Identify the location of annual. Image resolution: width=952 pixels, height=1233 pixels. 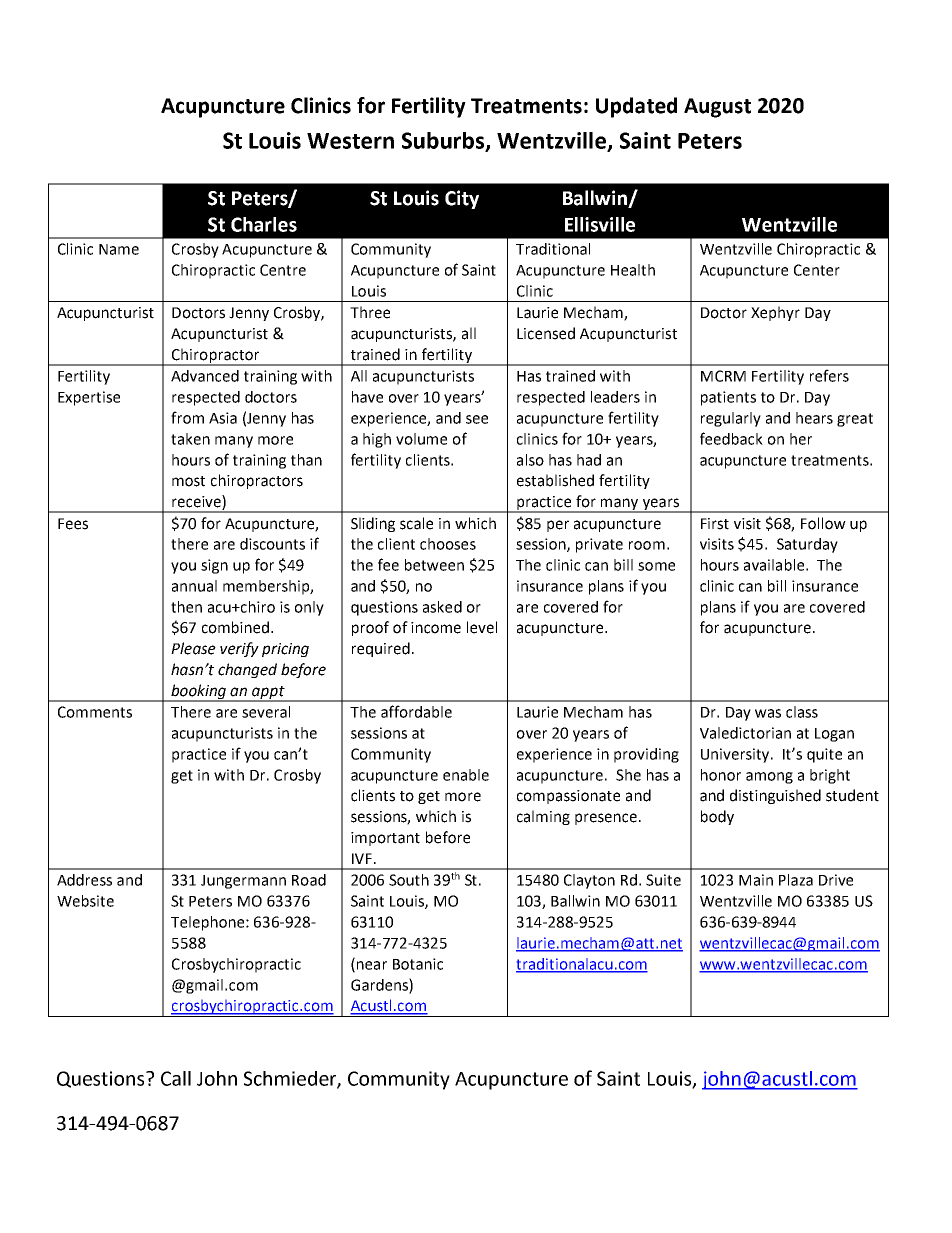
(194, 586).
